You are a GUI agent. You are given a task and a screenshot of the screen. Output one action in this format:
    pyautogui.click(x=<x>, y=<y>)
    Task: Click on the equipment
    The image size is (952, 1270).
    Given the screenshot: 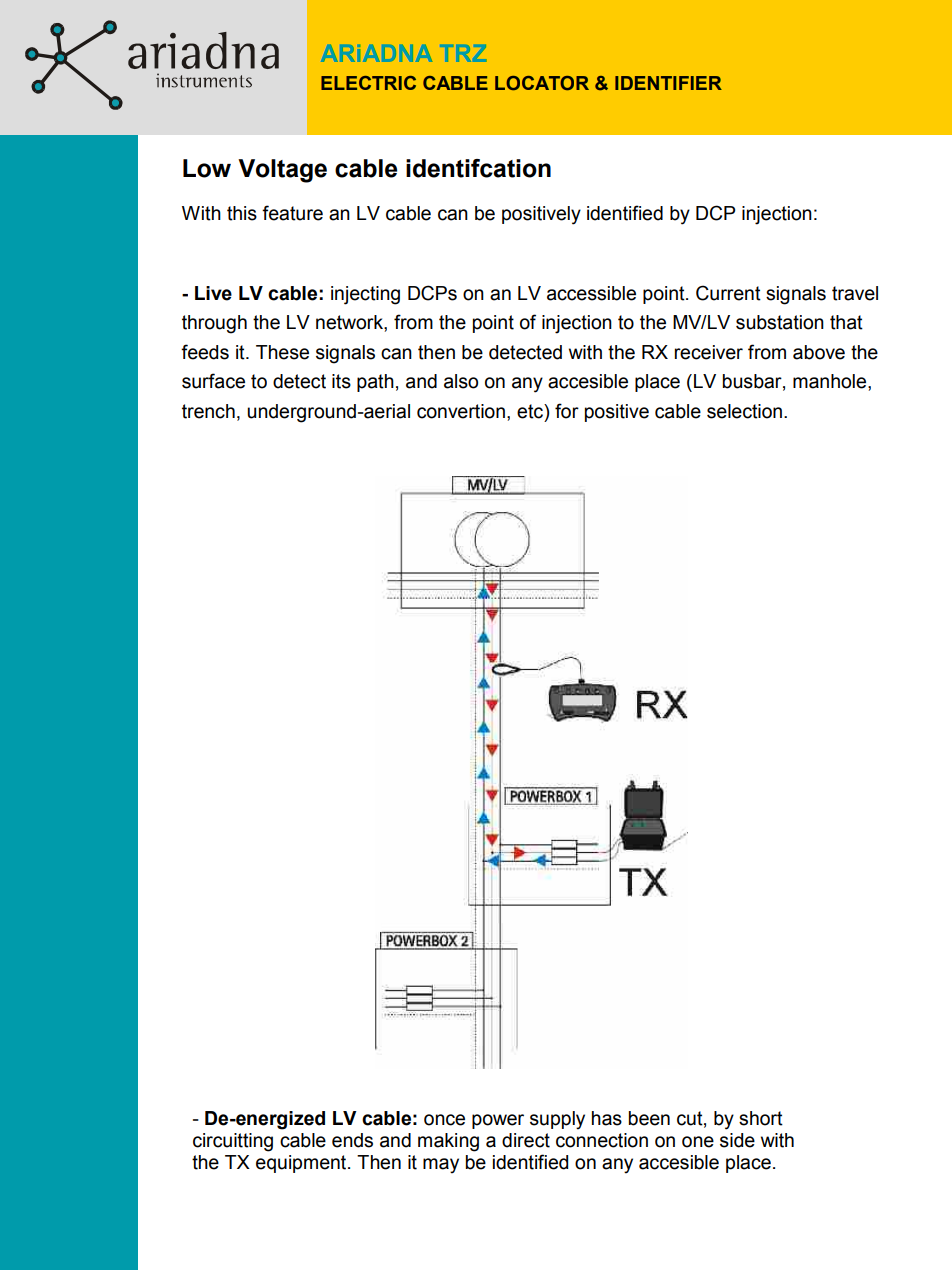 What is the action you would take?
    pyautogui.click(x=302, y=1164)
